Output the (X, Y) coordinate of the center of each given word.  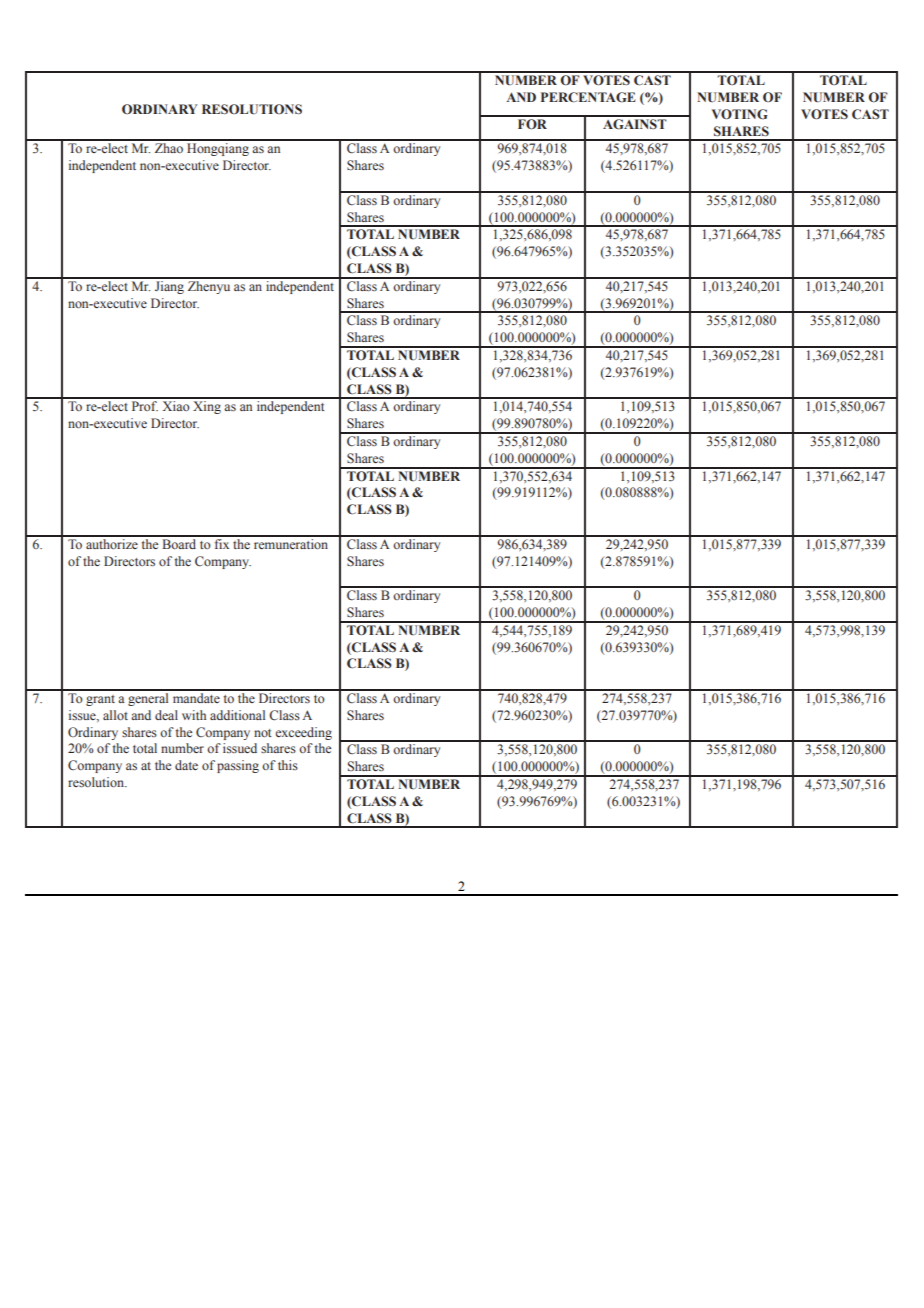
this (288, 765)
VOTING (740, 114)
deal (166, 715)
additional (237, 715)
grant (100, 700)
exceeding (303, 733)
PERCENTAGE (588, 97)
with (194, 715)
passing (238, 766)
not (263, 733)
